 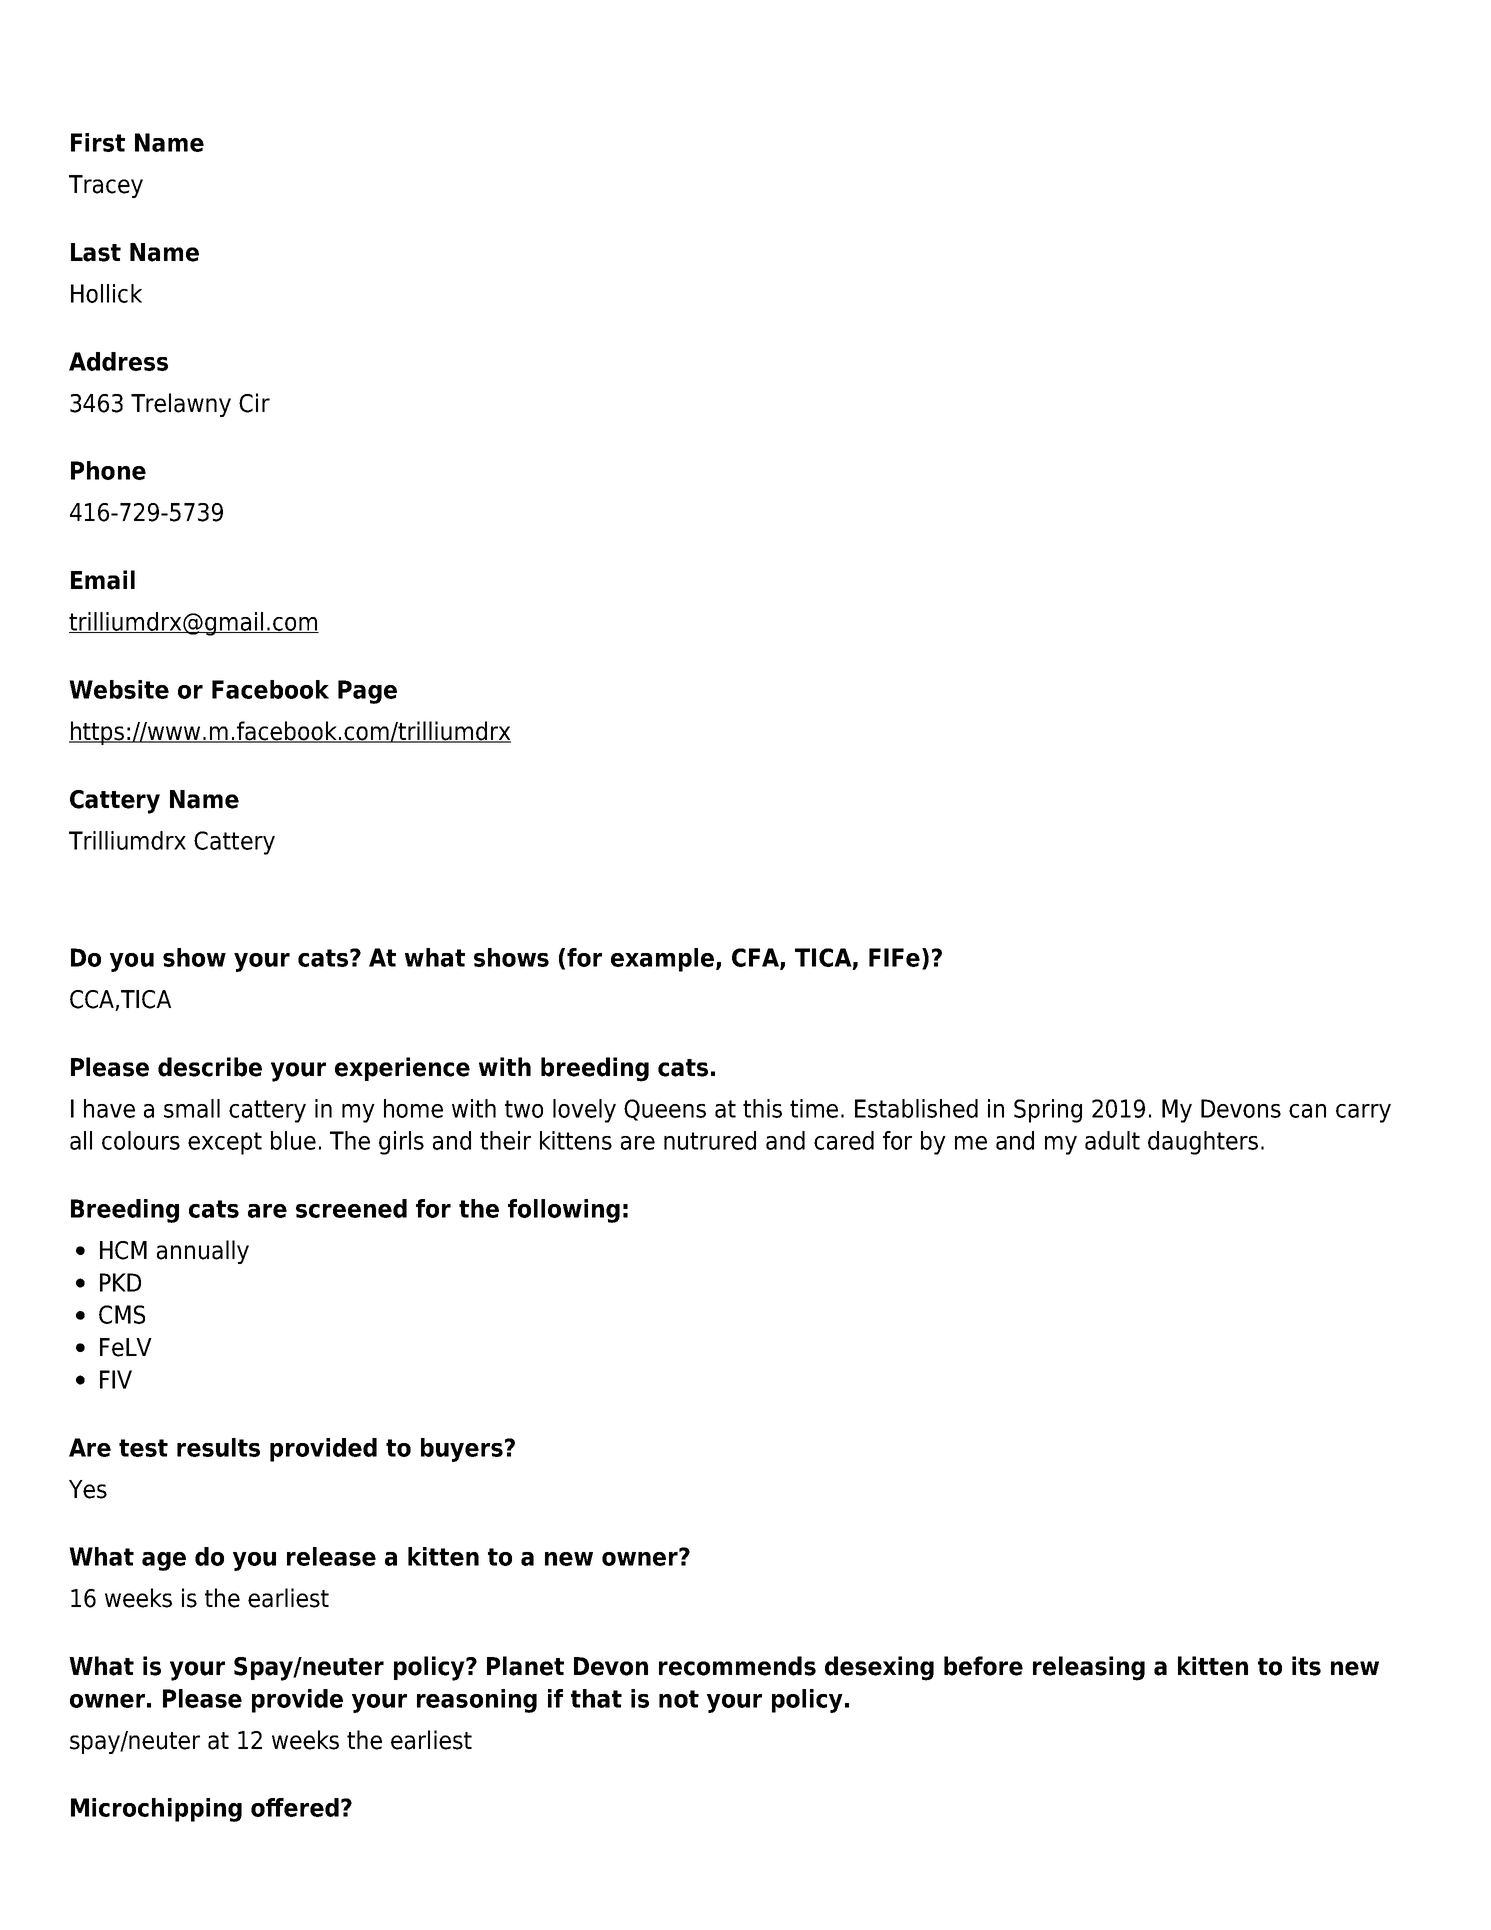 What do you see at coordinates (106, 293) in the screenshot?
I see `Hollick` at bounding box center [106, 293].
